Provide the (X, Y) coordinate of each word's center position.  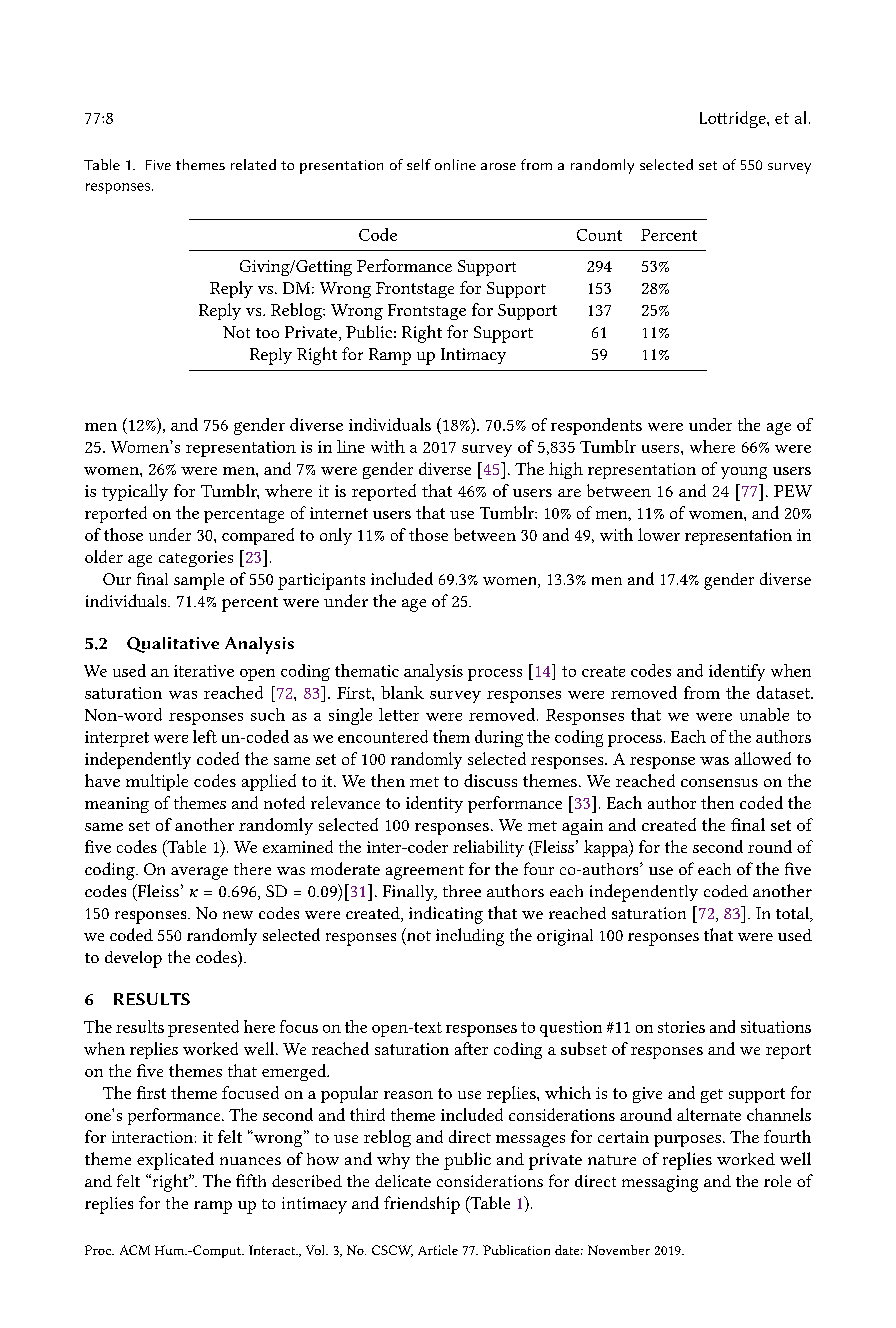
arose (498, 166)
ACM (135, 1250)
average (199, 873)
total (794, 914)
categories (196, 559)
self (419, 164)
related (253, 164)
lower (659, 534)
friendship (422, 1205)
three (462, 891)
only (336, 536)
